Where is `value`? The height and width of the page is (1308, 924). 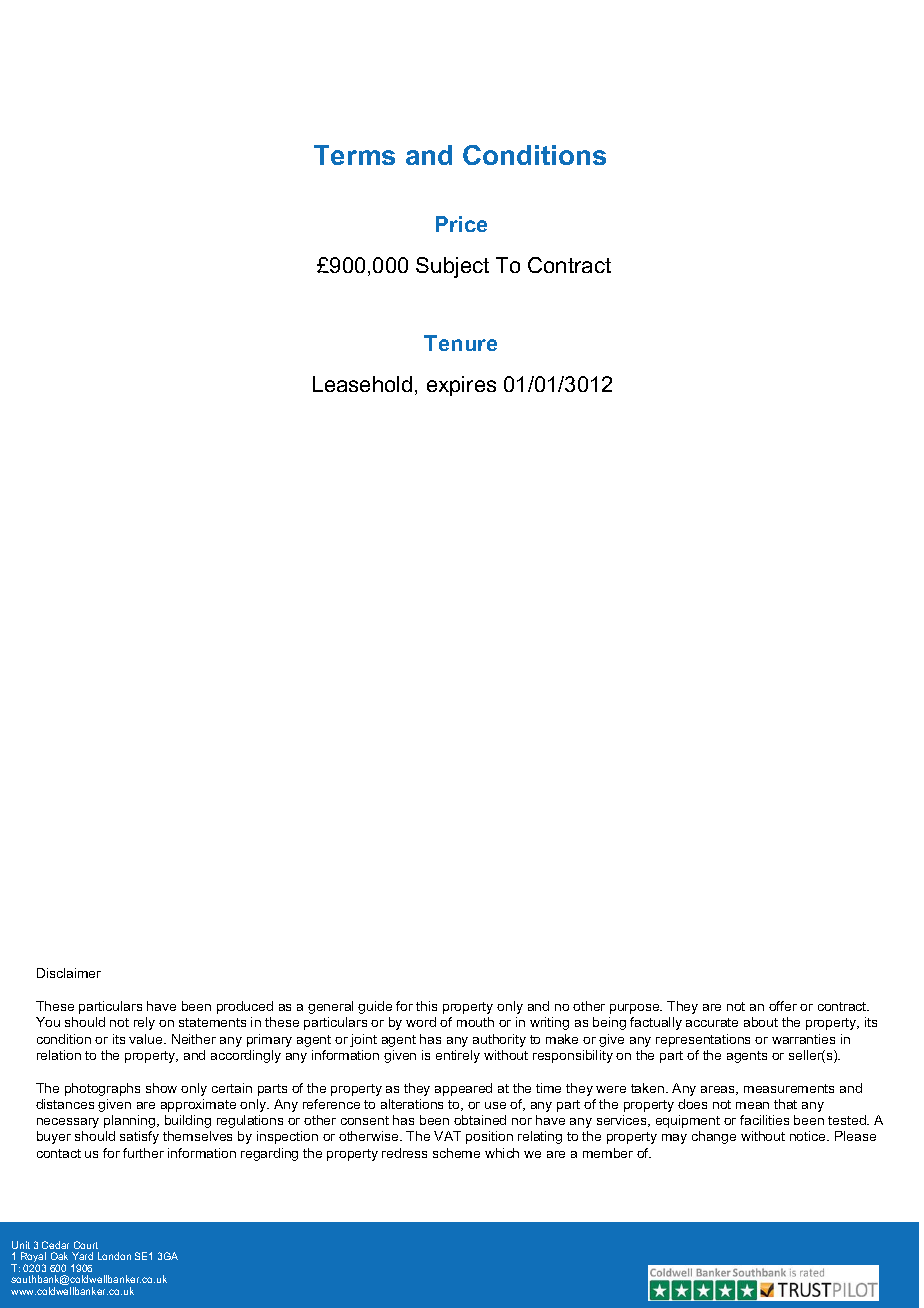
value is located at coordinates (147, 1039).
